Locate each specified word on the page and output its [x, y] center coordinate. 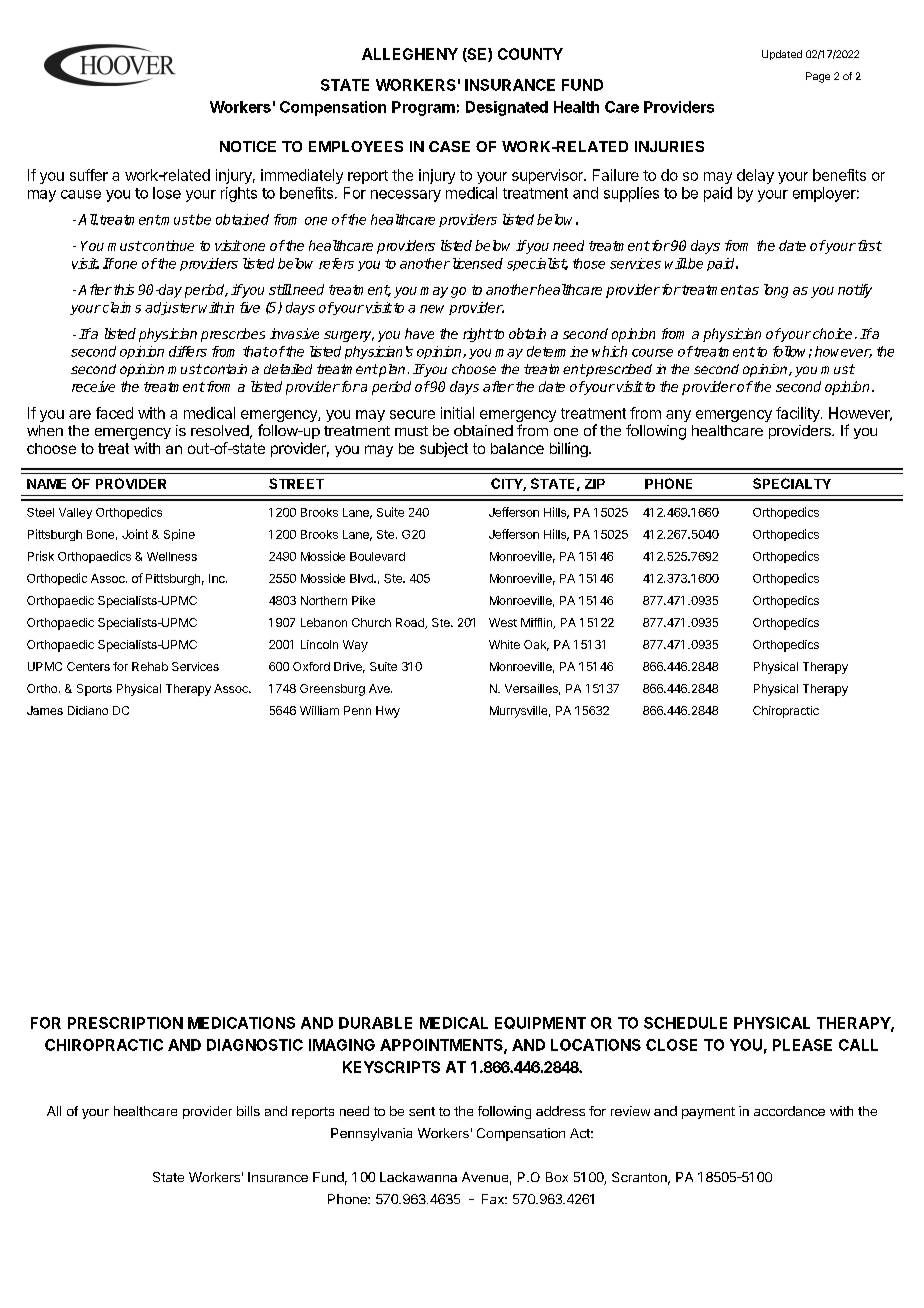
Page [818, 77]
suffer [89, 175]
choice [832, 333]
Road [411, 623]
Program [423, 108]
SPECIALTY [792, 483]
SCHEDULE [685, 1023]
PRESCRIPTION [125, 1023]
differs [188, 351]
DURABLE [375, 1023]
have [419, 333]
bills [248, 1111]
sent [422, 1111]
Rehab [150, 666]
